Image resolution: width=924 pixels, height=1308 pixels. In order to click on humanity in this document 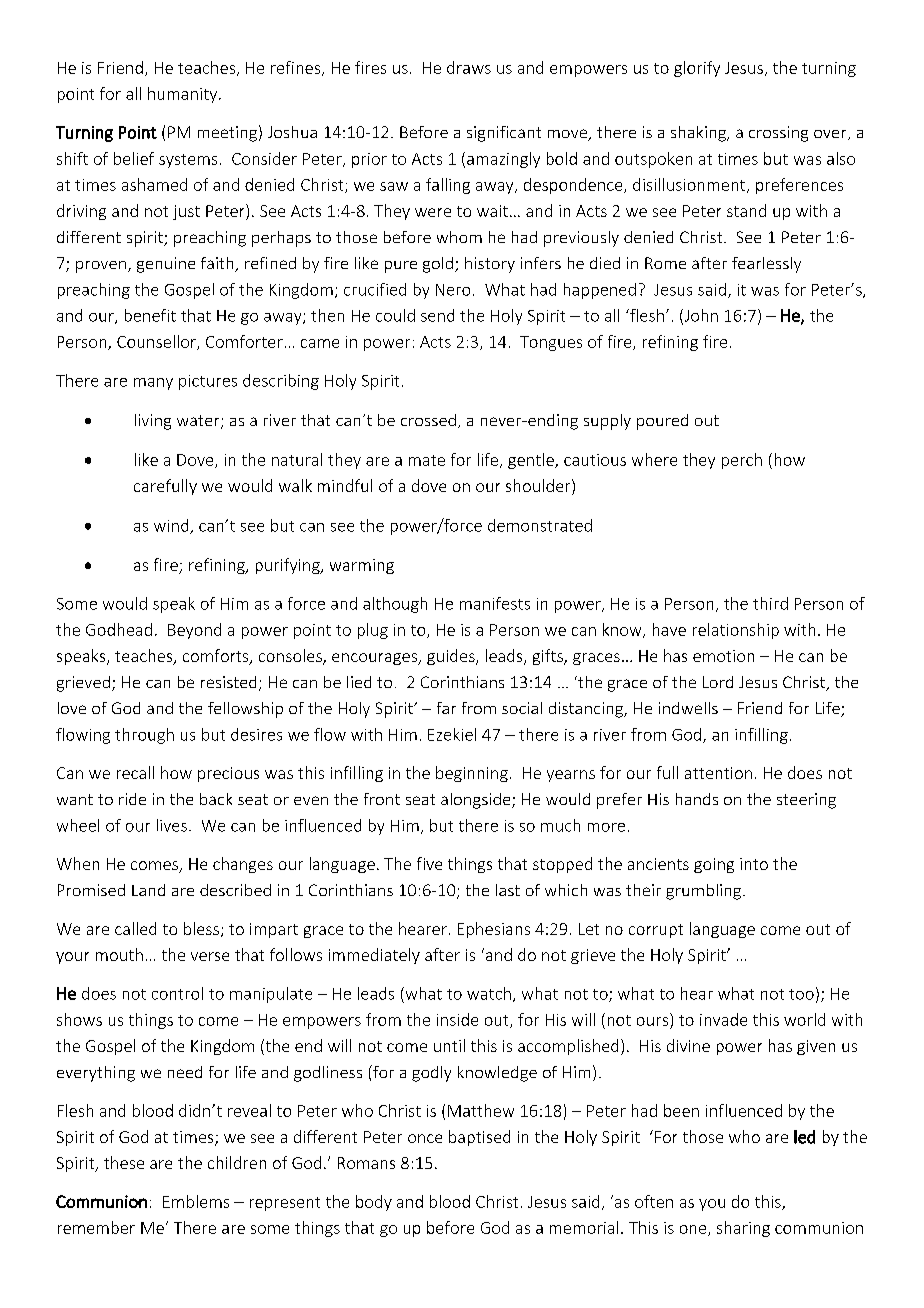, I will do `click(184, 95)`.
